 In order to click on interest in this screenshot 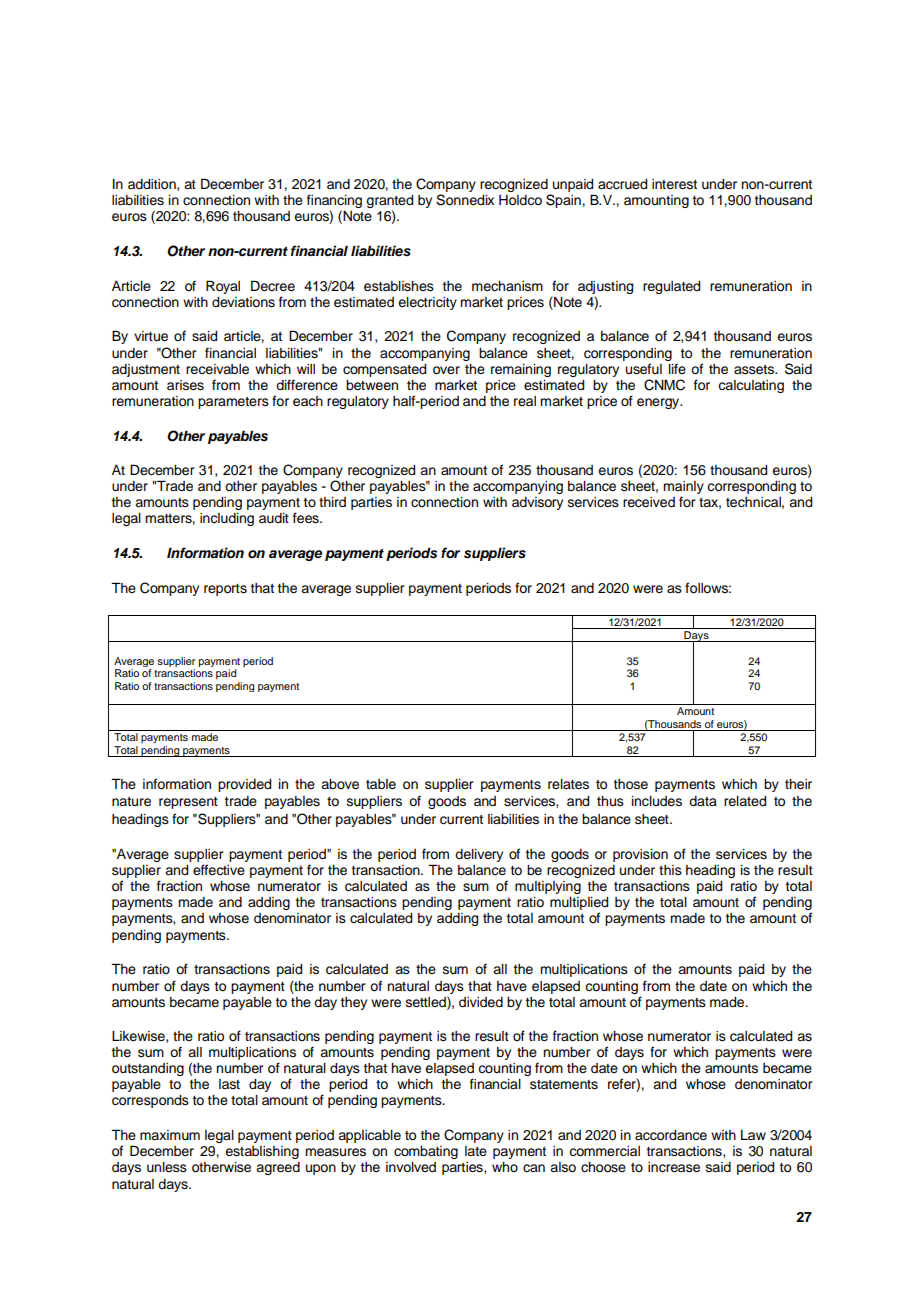, I will do `click(674, 184)`.
